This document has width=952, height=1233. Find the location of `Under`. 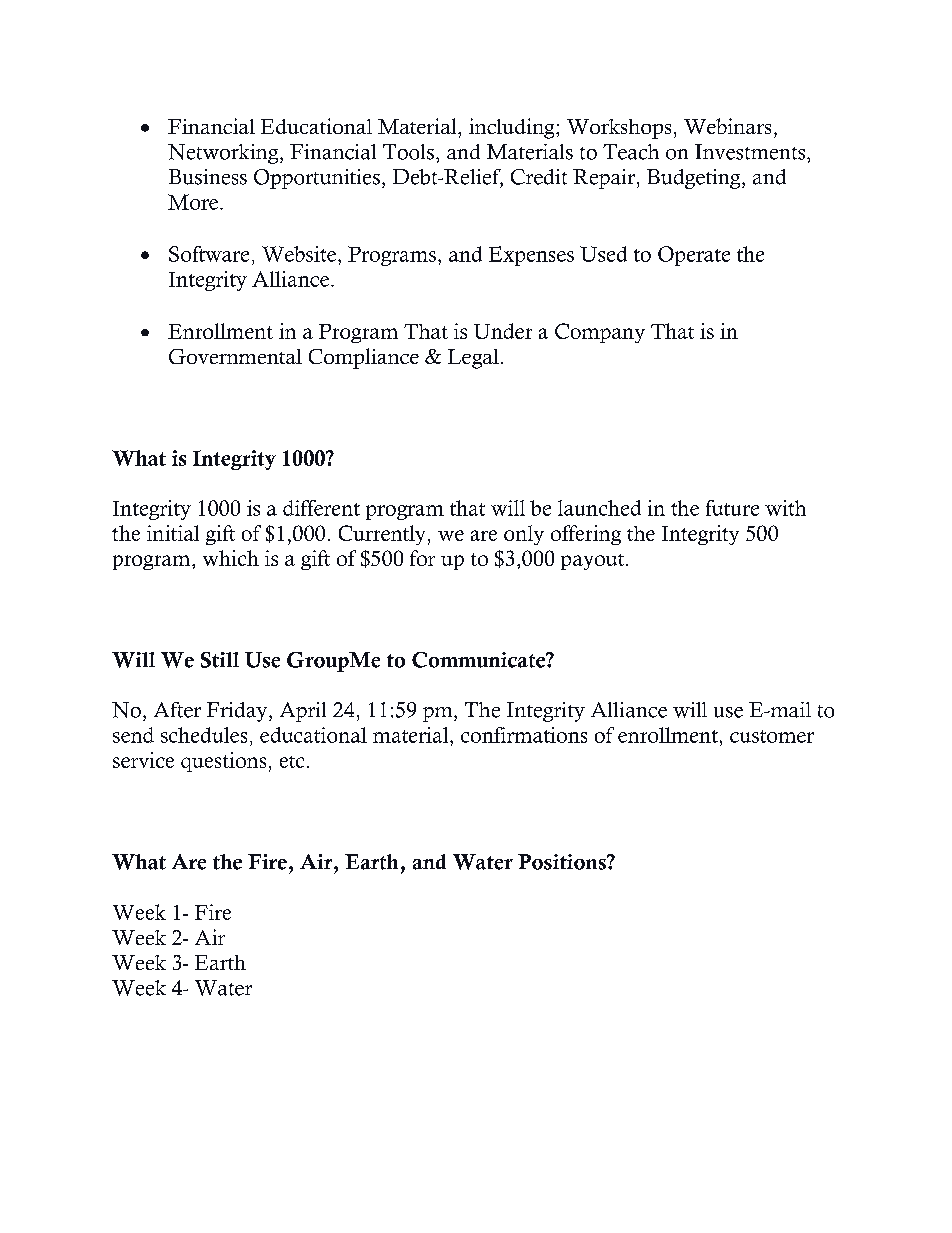

Under is located at coordinates (503, 331).
